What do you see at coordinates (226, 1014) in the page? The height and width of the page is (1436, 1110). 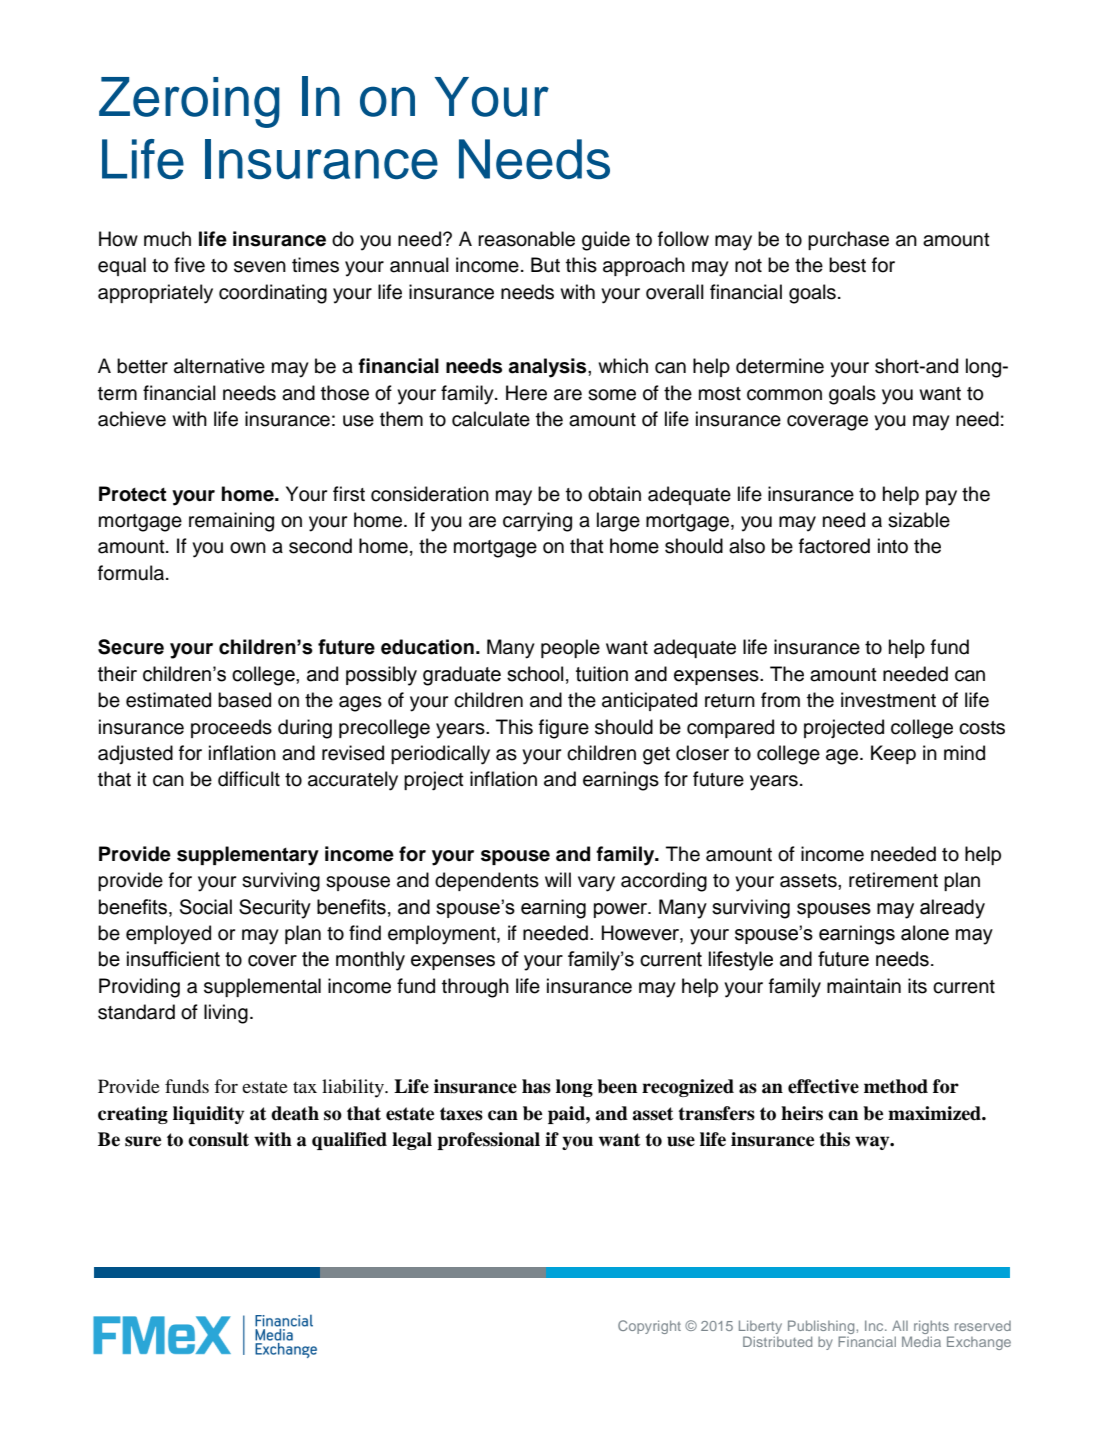 I see `living` at bounding box center [226, 1014].
